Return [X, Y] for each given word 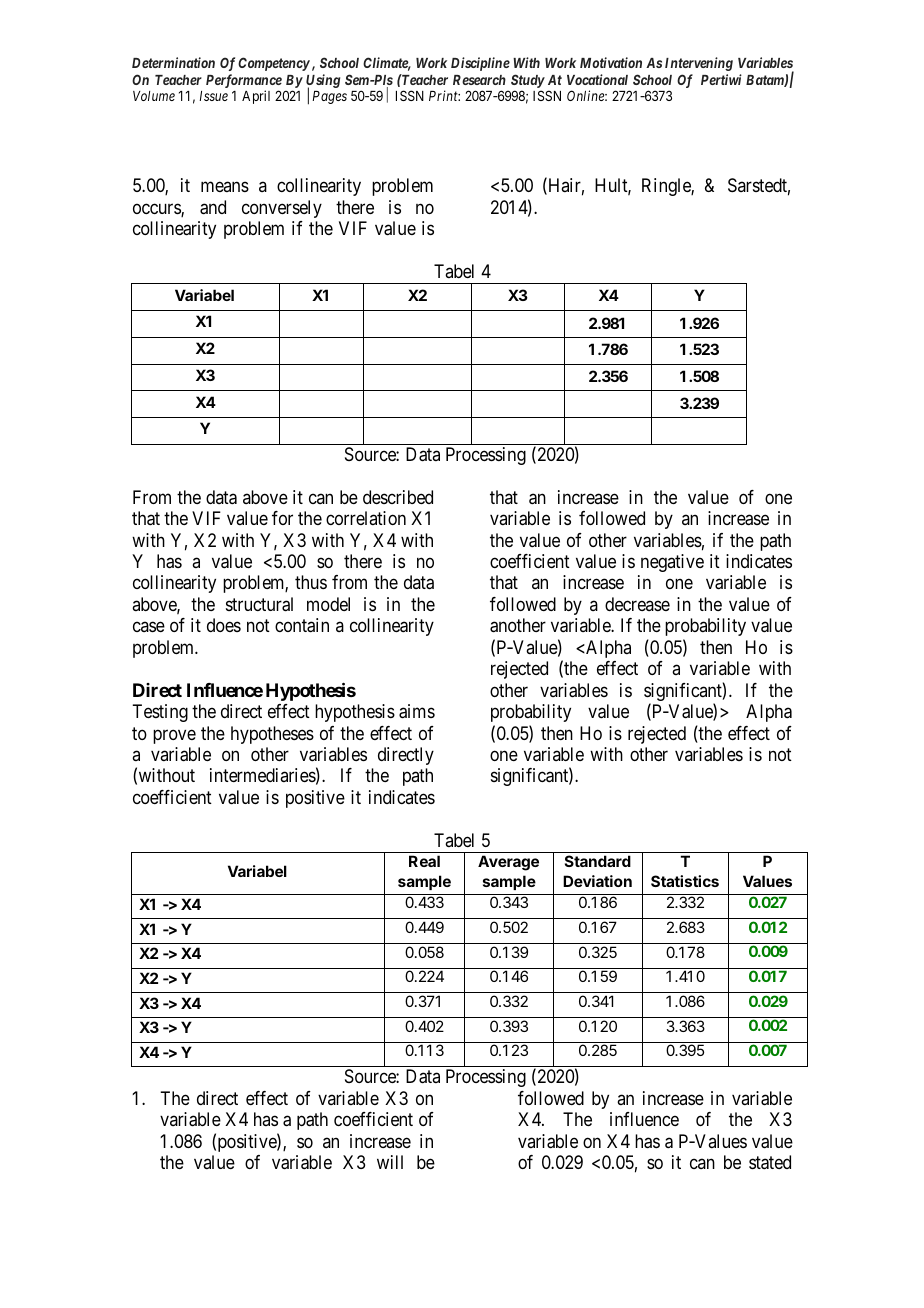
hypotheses [272, 735]
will [390, 1162]
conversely [282, 209]
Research [479, 80]
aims [417, 711]
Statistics [685, 881]
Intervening [699, 64]
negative [672, 563]
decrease [637, 604]
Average [508, 863]
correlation [366, 518]
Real [424, 861]
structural [259, 604]
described [398, 497]
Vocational [597, 79]
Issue [213, 96]
